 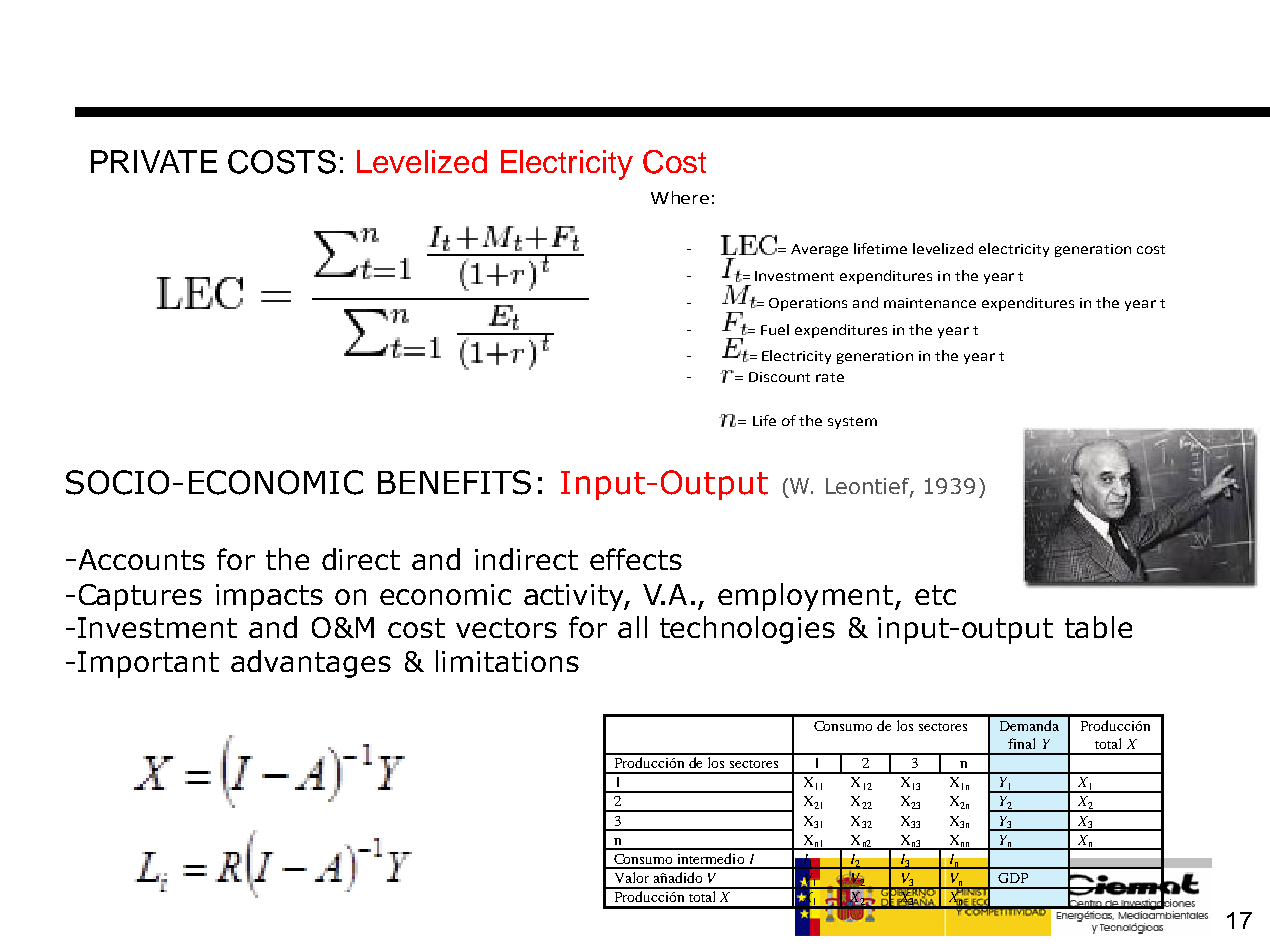 I want to click on advantages, so click(x=311, y=664).
